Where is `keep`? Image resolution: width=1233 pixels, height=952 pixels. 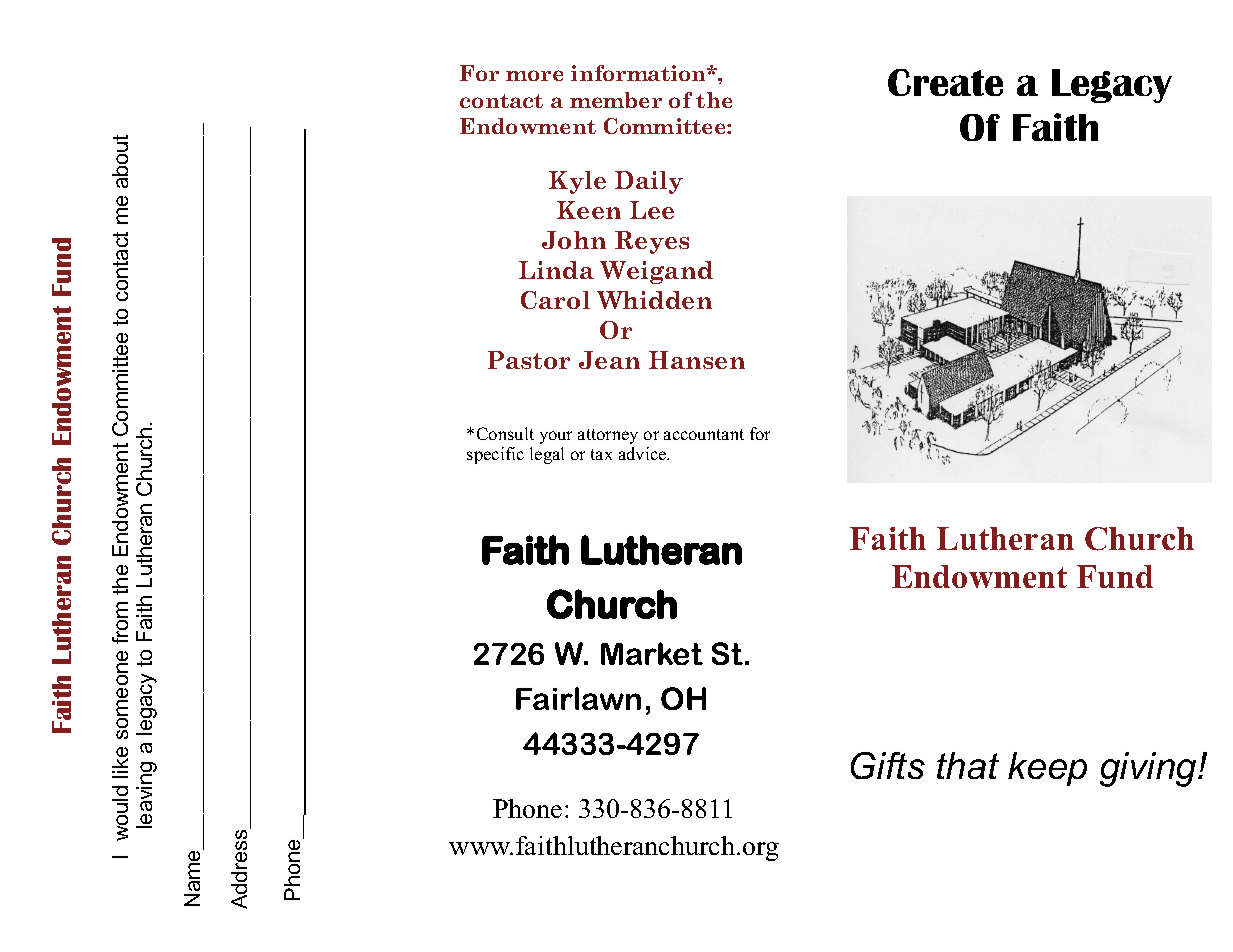
keep is located at coordinates (1047, 769).
